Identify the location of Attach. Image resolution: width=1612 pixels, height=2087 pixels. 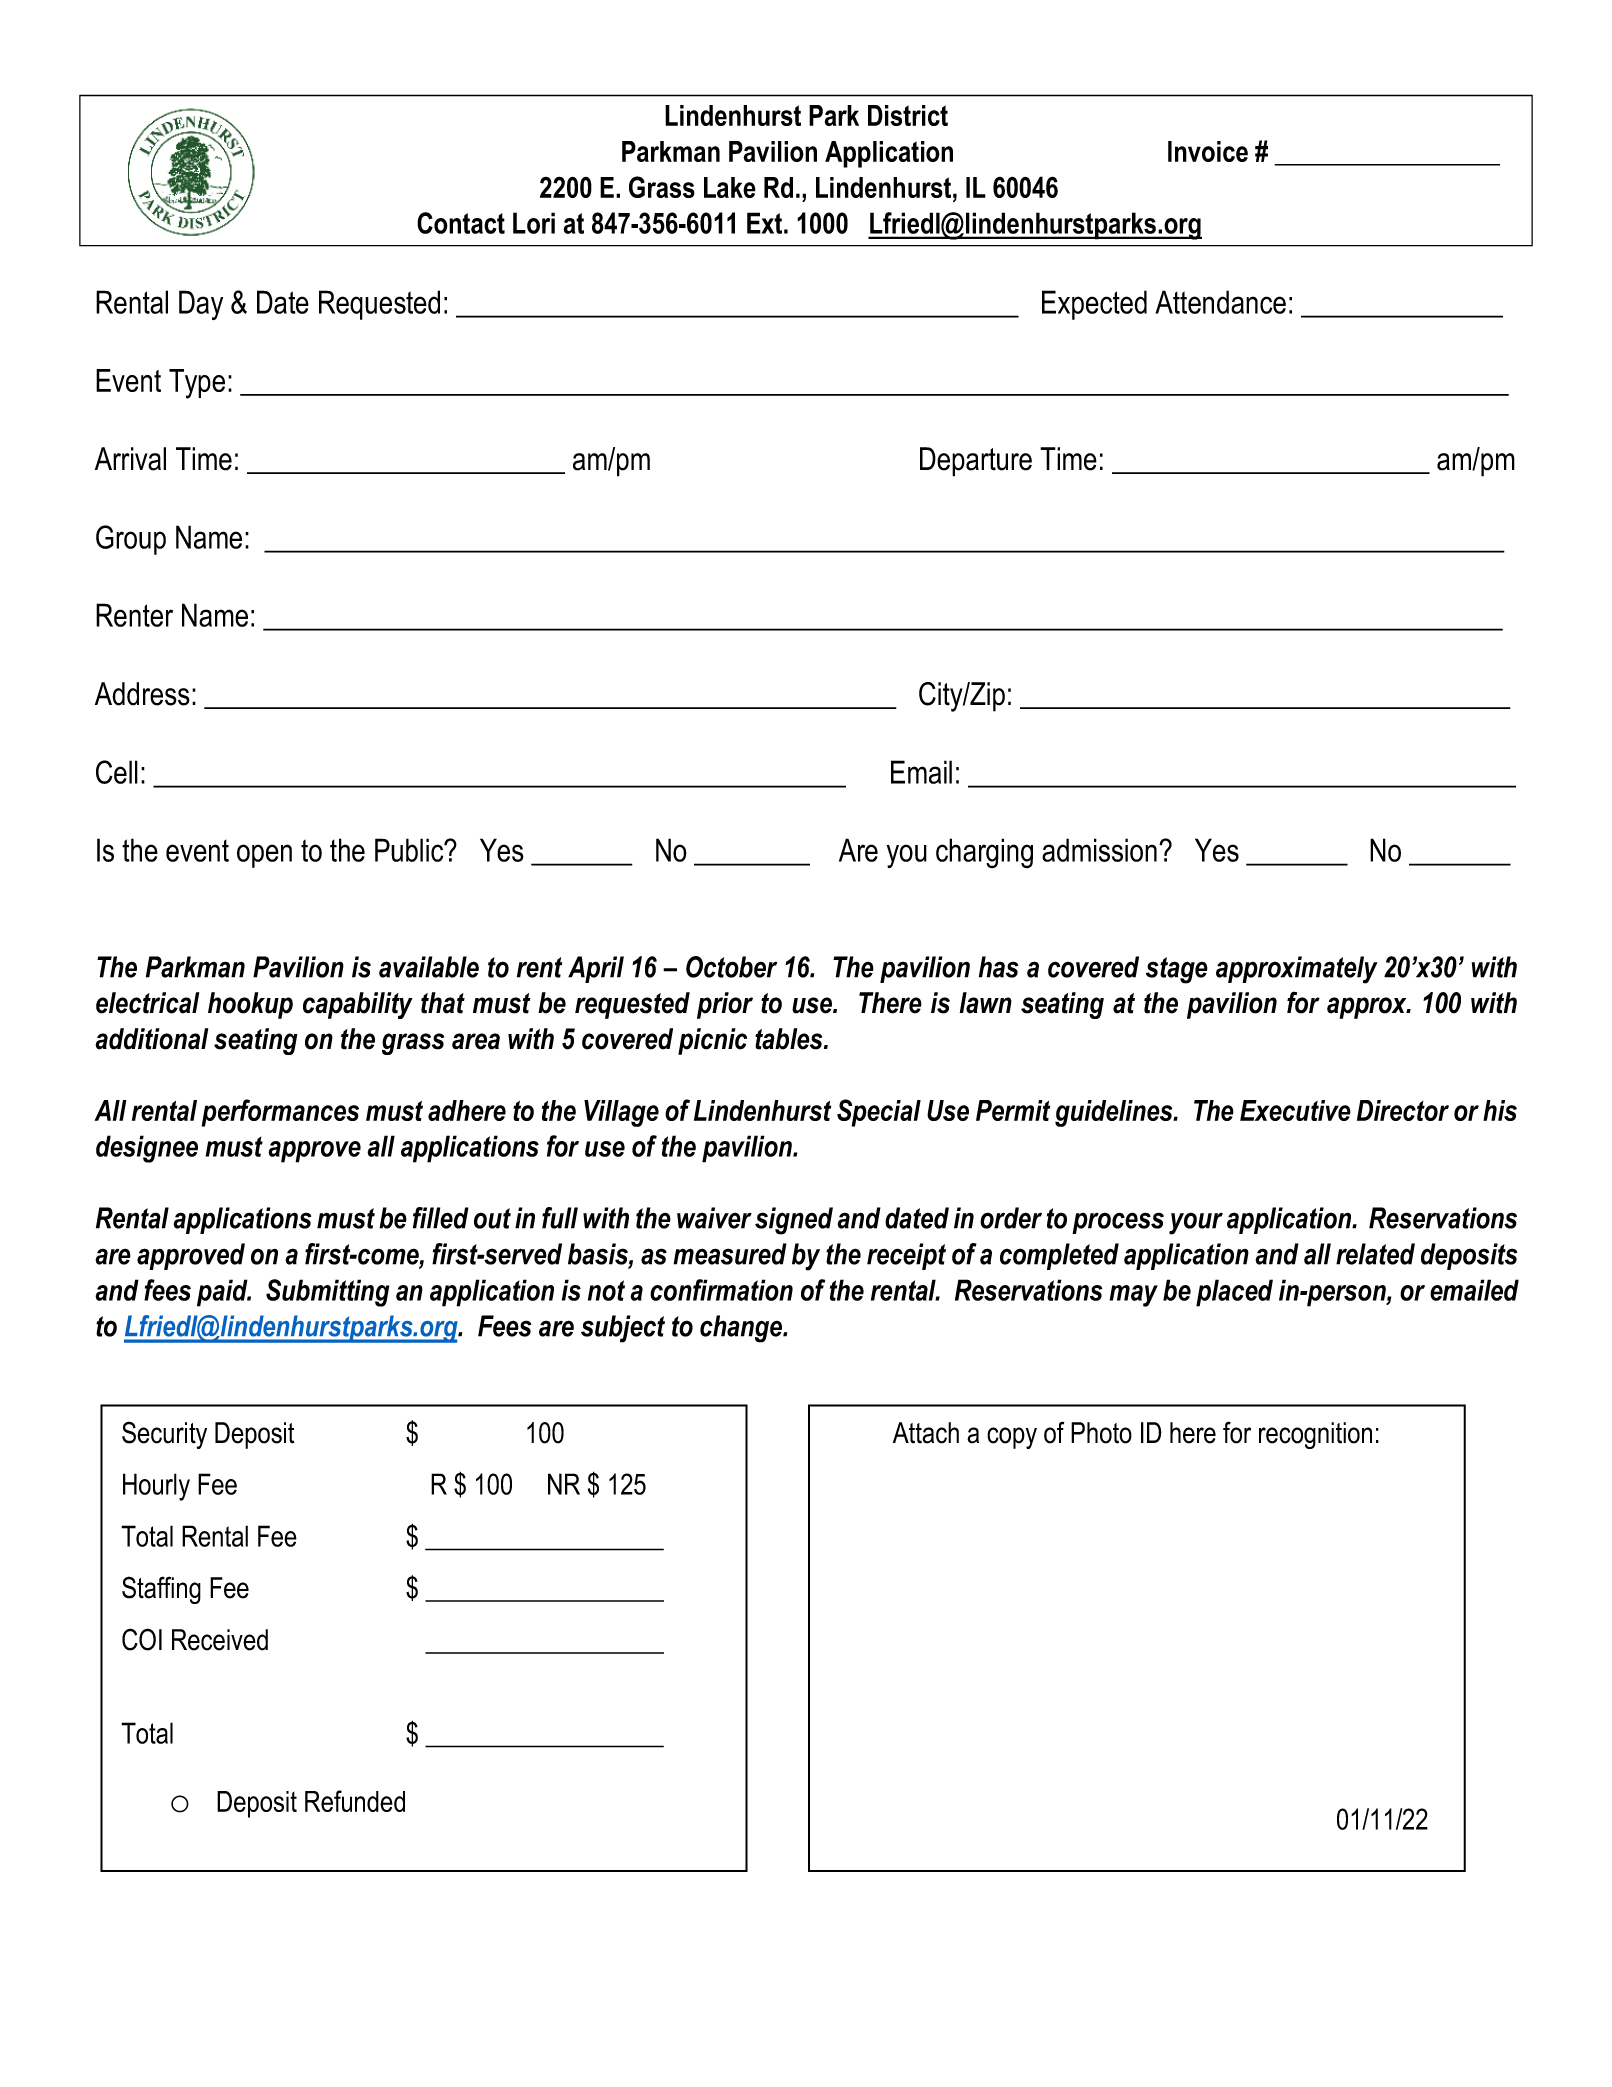
(926, 1433).
